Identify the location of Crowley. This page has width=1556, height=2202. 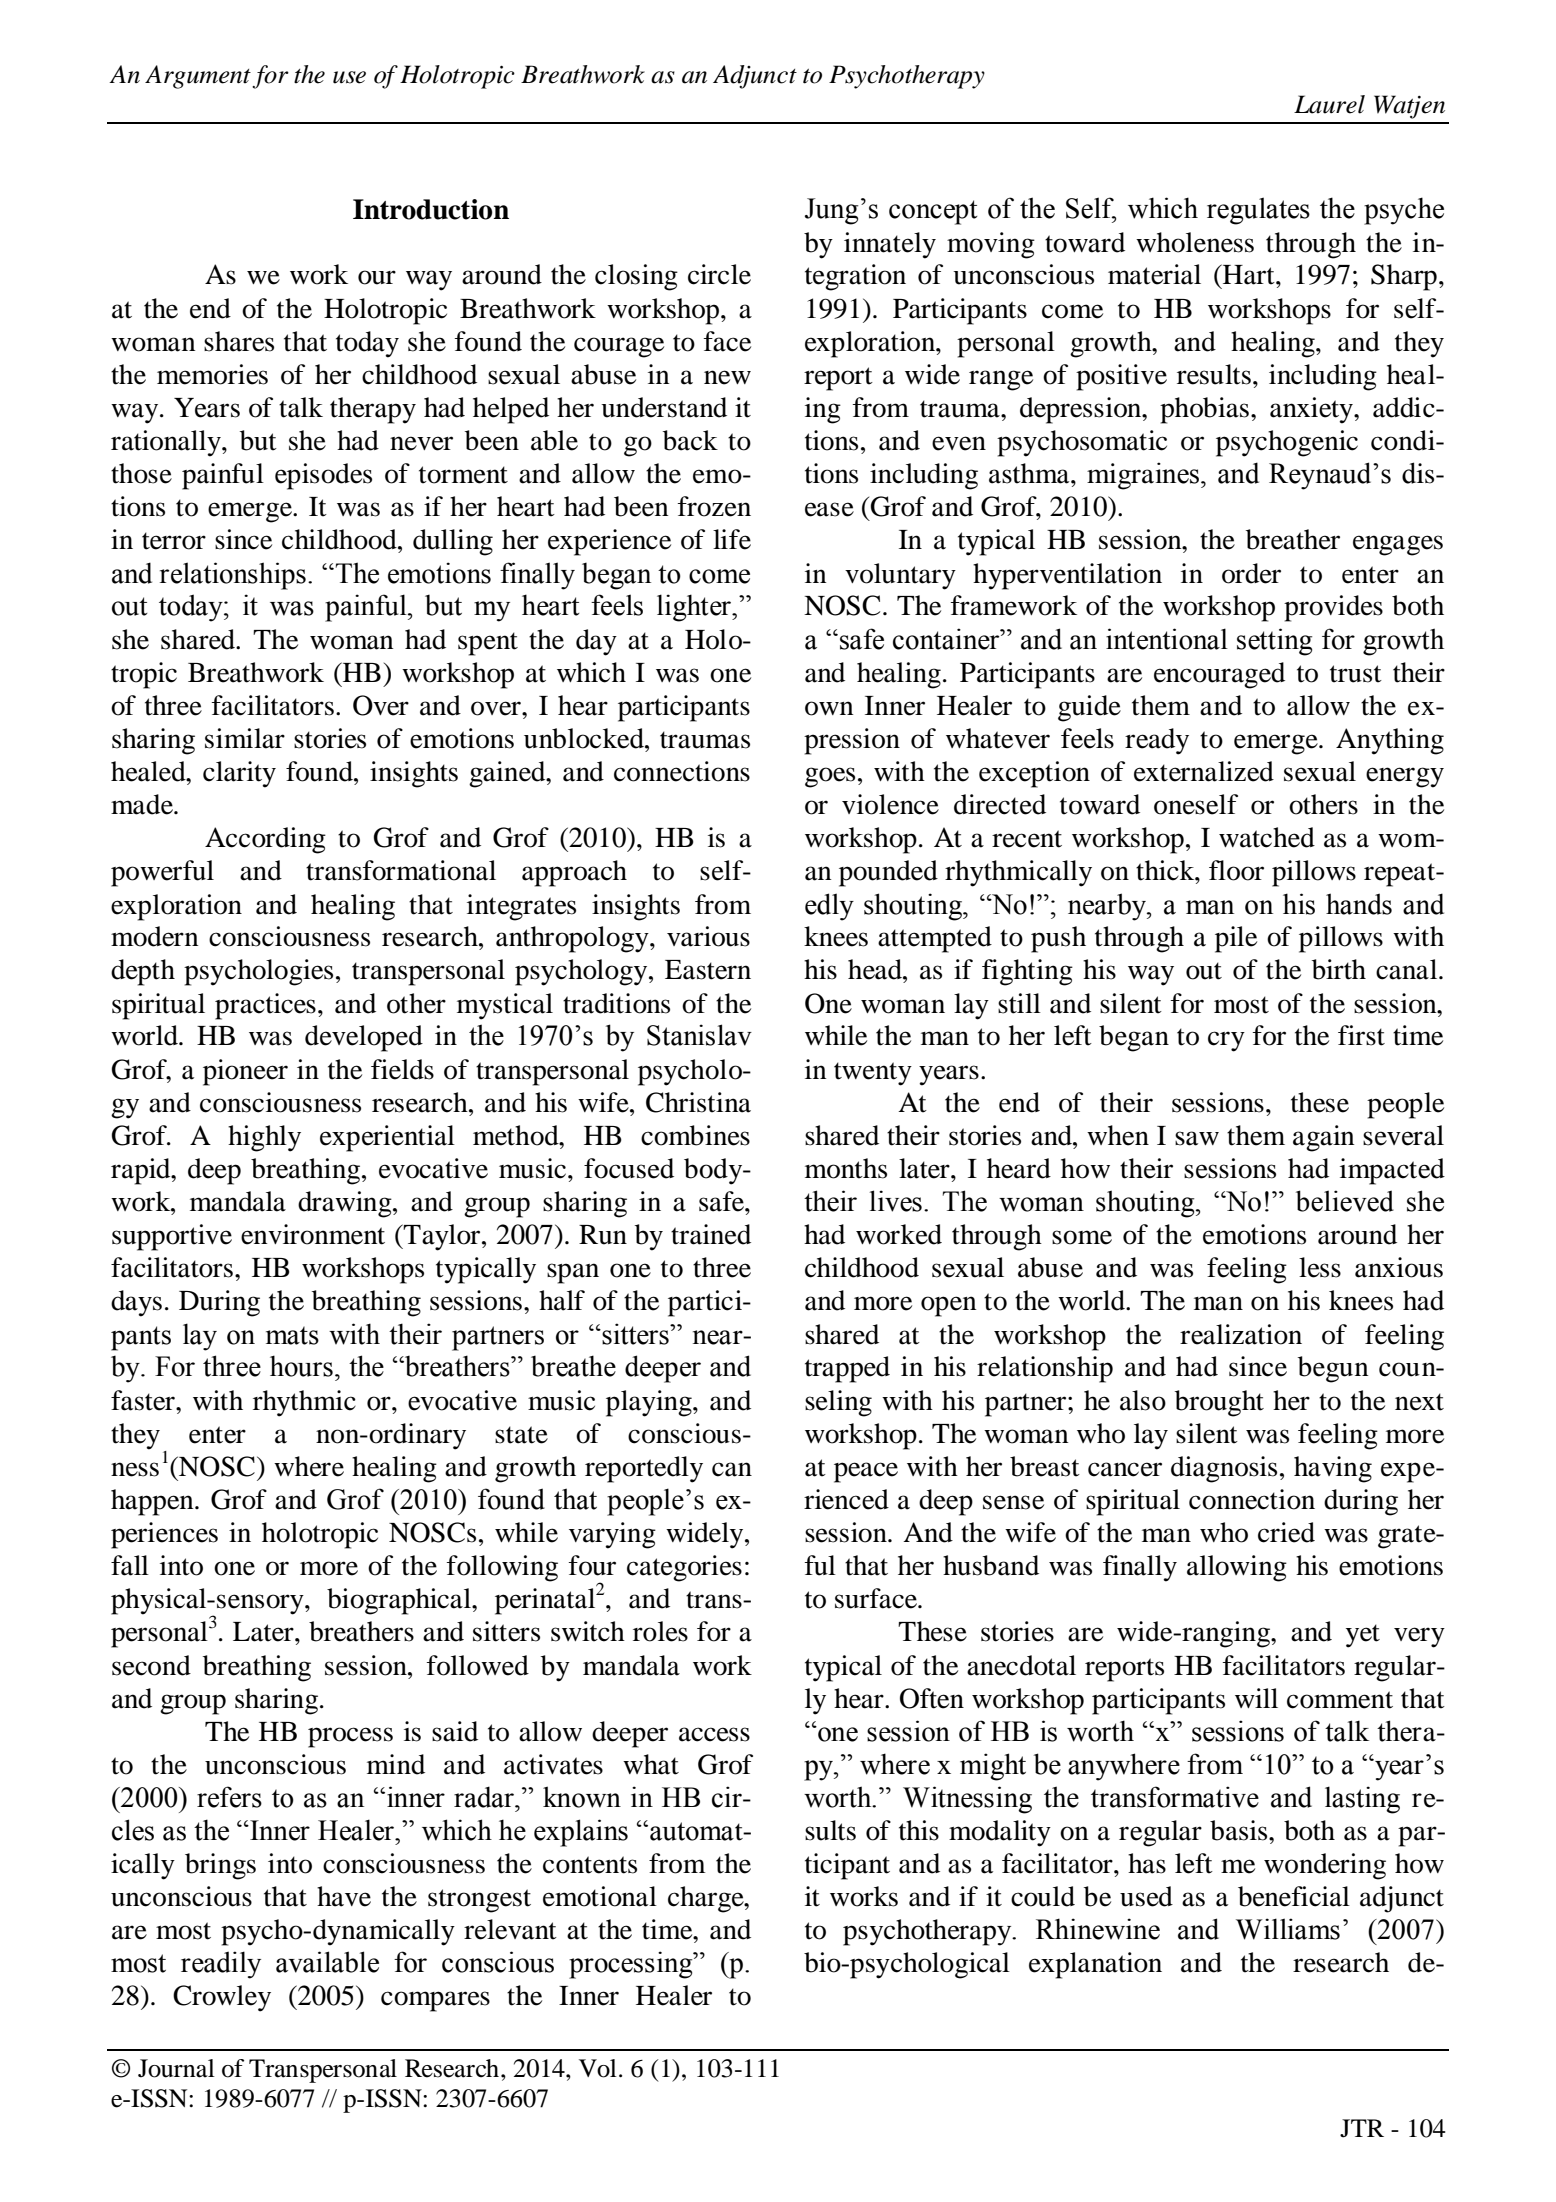
(222, 1998).
